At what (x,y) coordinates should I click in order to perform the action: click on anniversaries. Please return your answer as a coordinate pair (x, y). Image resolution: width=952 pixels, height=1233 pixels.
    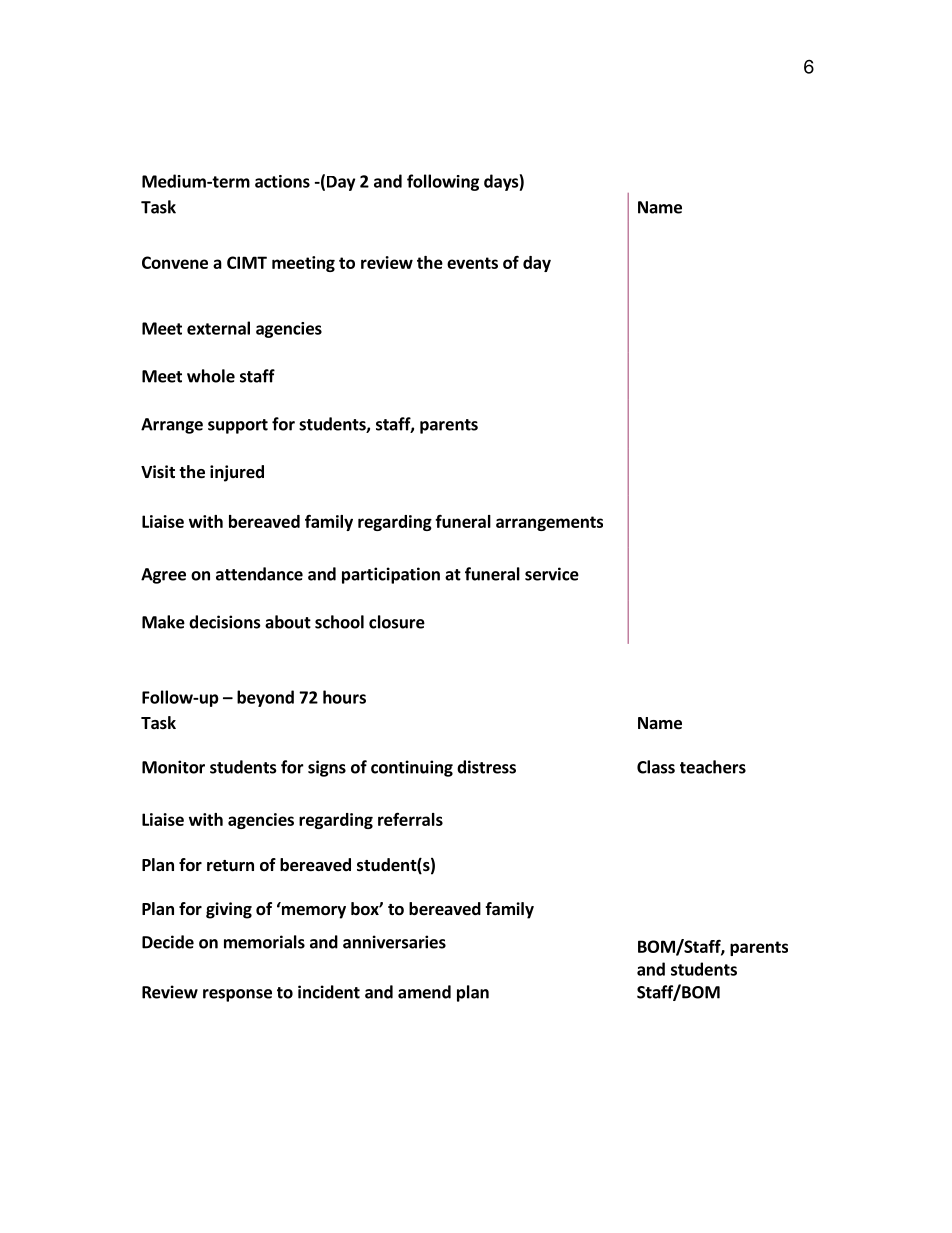
    Looking at the image, I should click on (394, 942).
